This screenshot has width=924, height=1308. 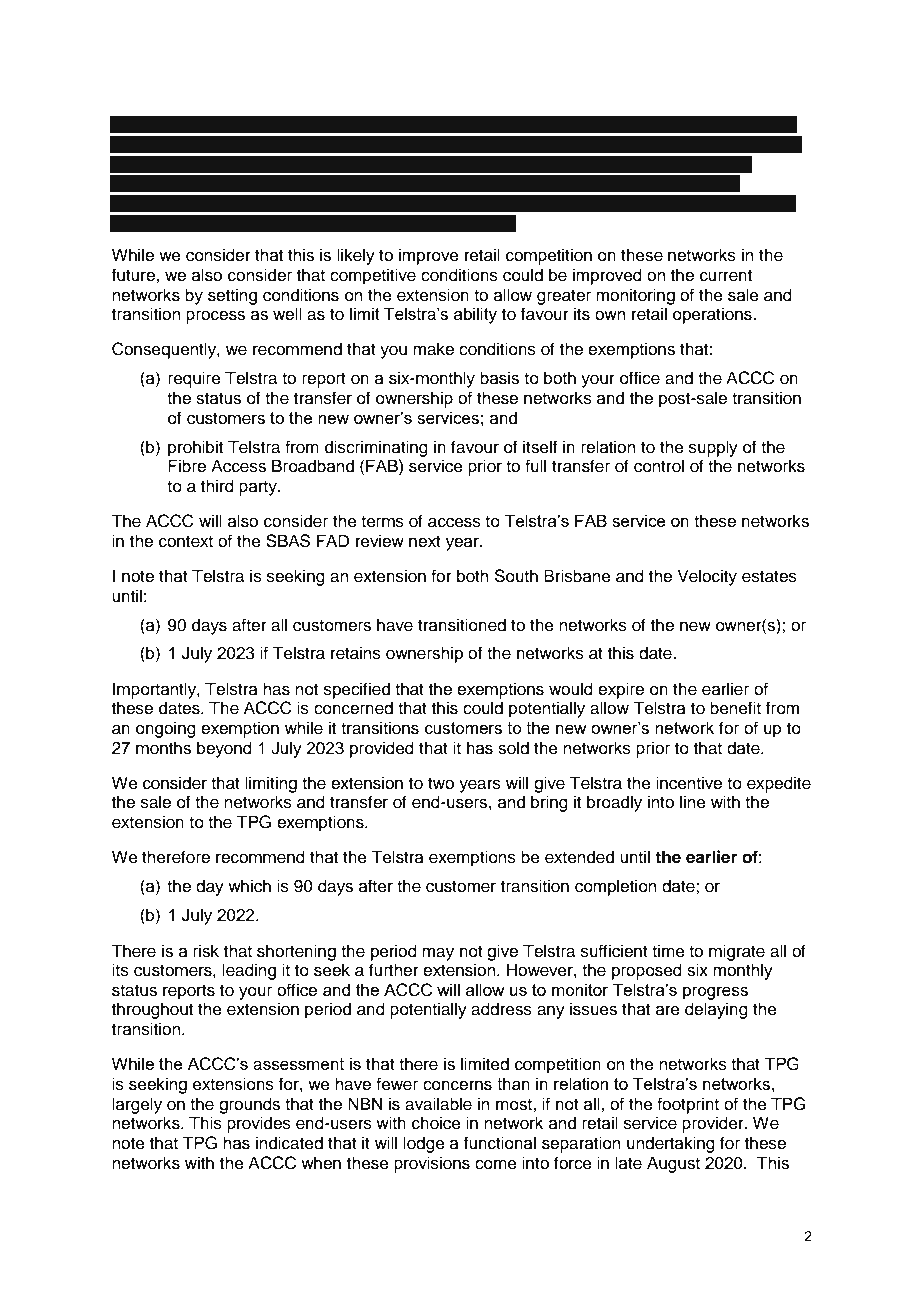 What do you see at coordinates (425, 542) in the screenshot?
I see `next` at bounding box center [425, 542].
